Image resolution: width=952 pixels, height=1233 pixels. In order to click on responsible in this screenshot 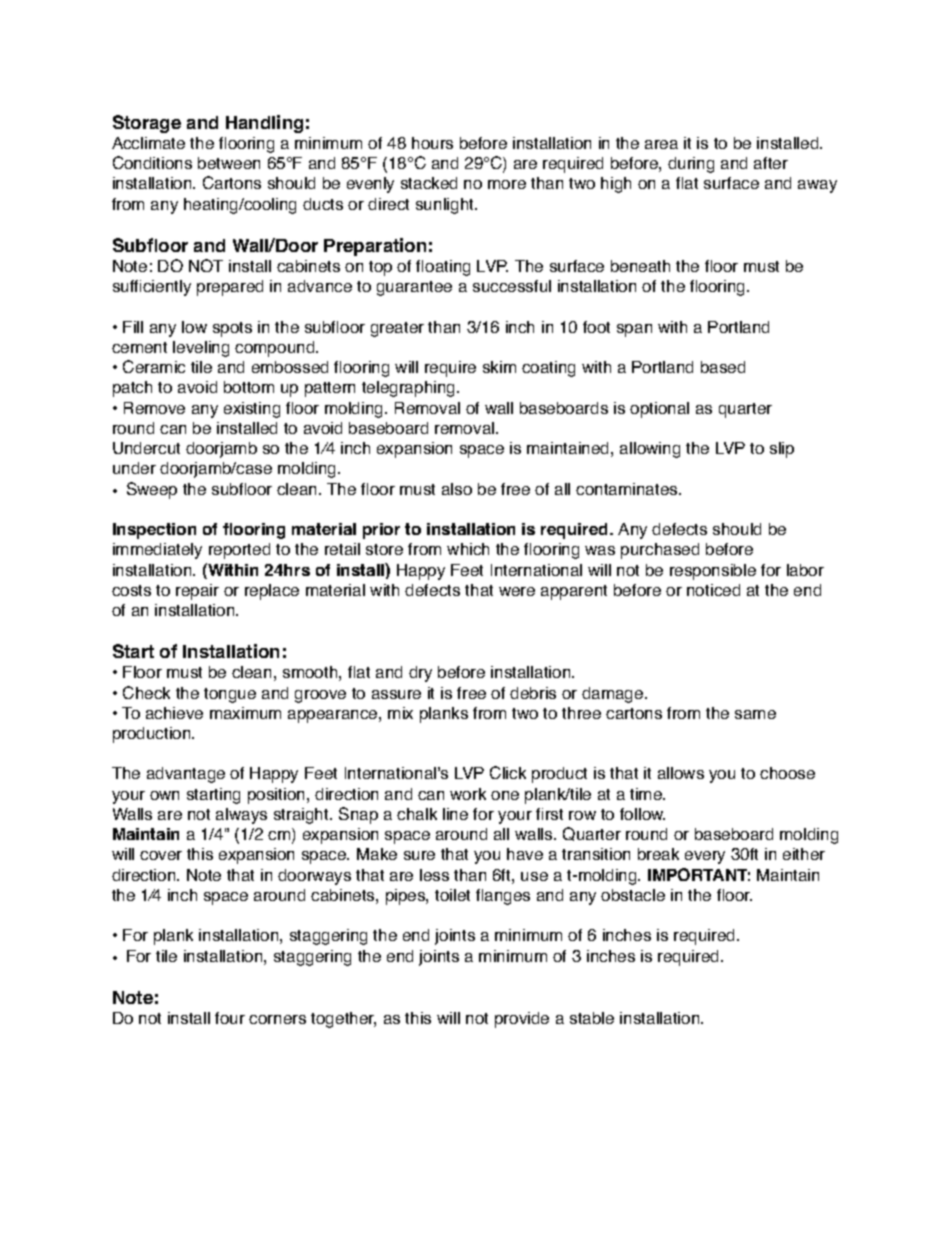, I will do `click(713, 572)`.
